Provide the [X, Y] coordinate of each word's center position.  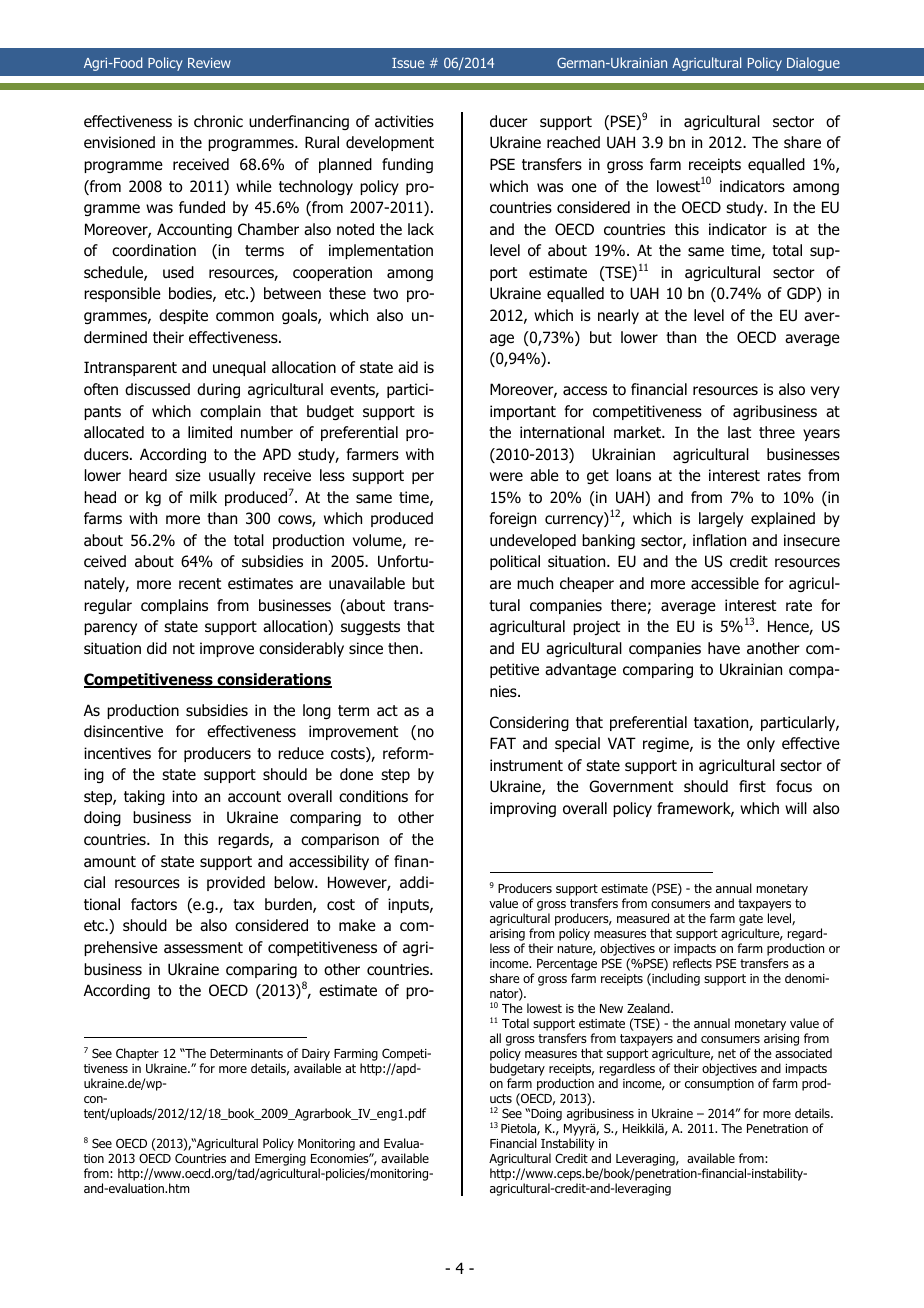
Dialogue [813, 64]
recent [200, 583]
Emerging [279, 1161]
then [404, 648]
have [724, 648]
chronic [218, 121]
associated [803, 1053]
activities [404, 121]
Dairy [316, 1055]
